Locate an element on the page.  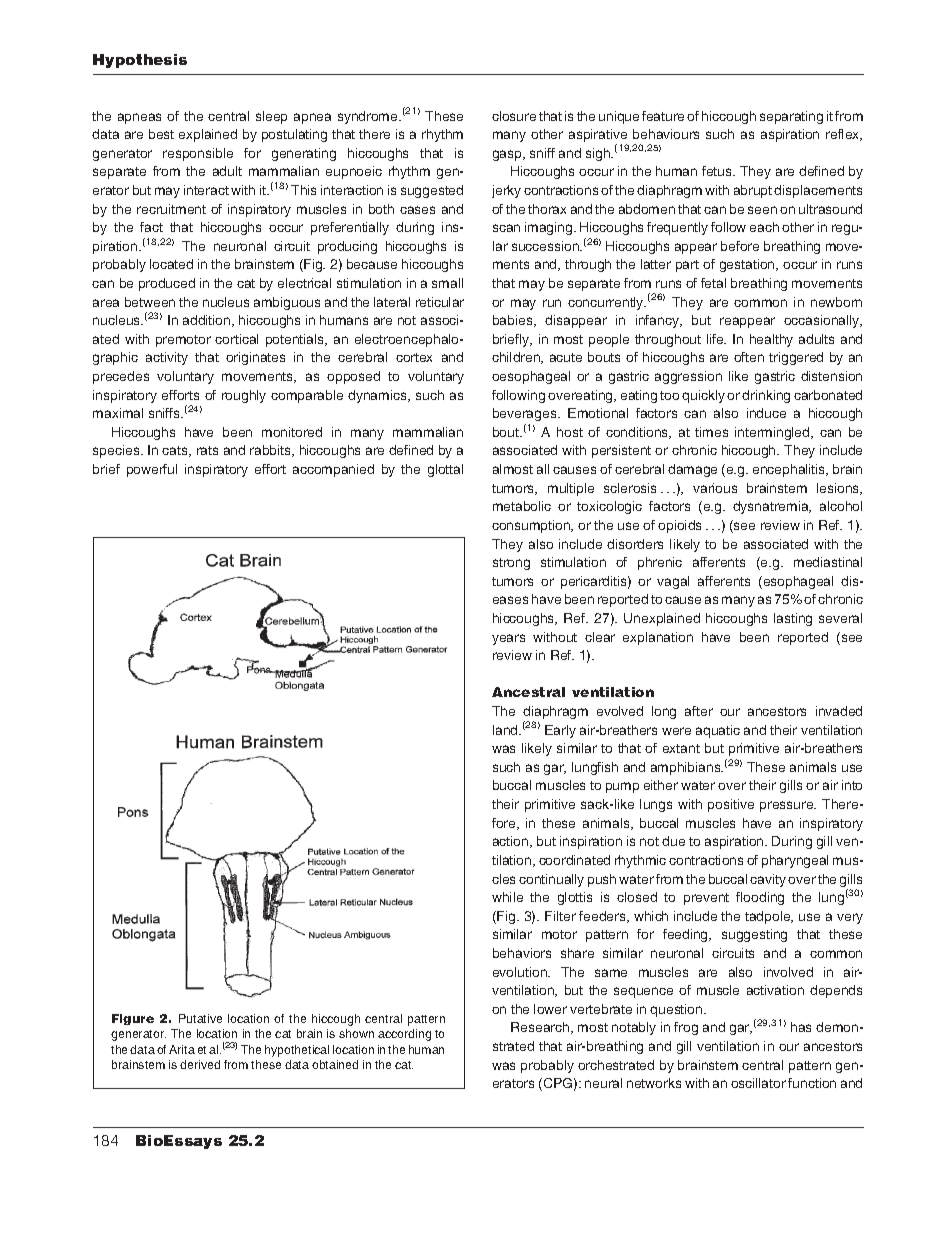
powerful is located at coordinates (152, 470).
